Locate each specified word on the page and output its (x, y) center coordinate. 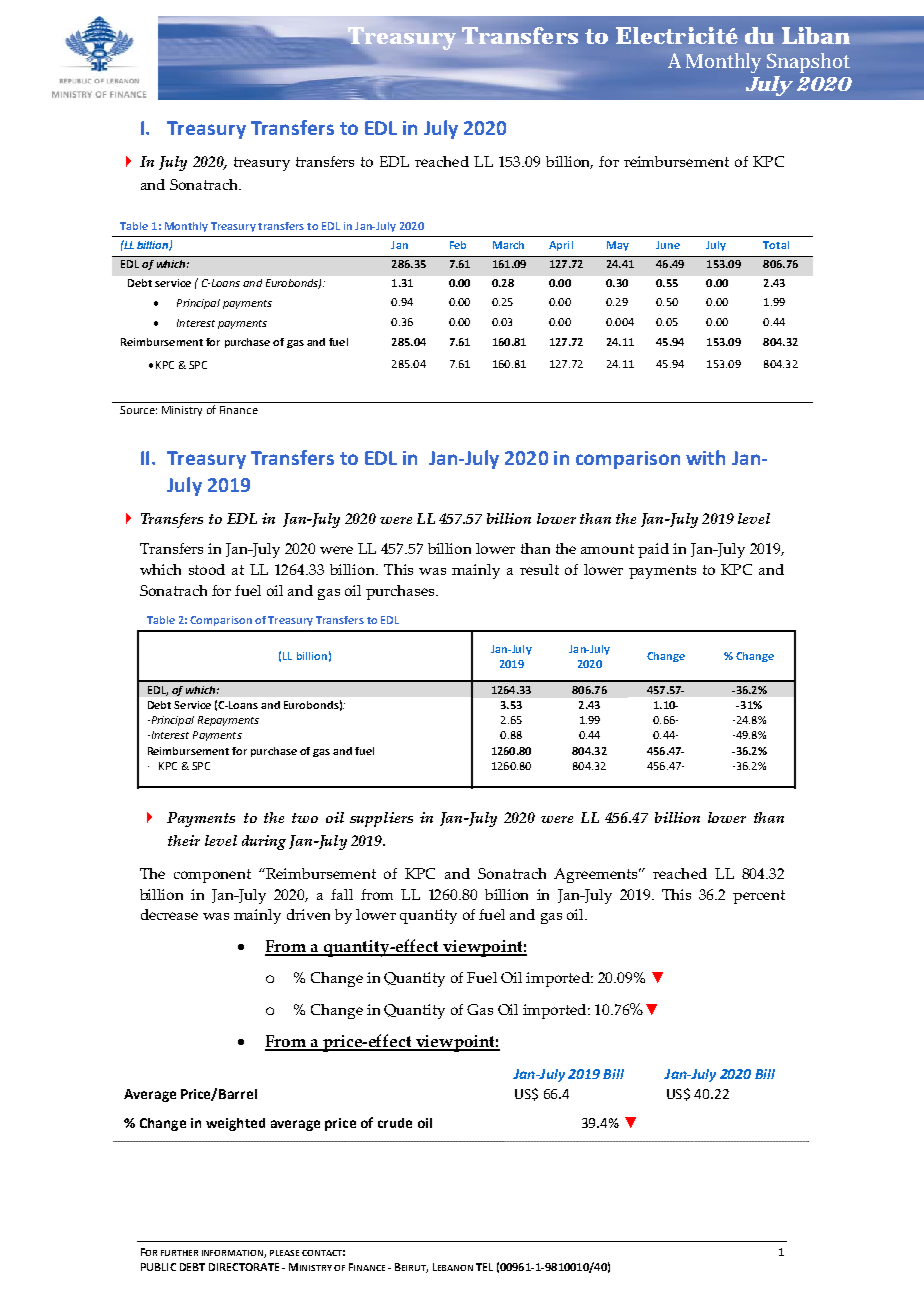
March (508, 245)
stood (207, 569)
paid (653, 550)
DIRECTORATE (244, 1267)
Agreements (597, 875)
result (539, 569)
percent (759, 897)
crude (395, 1123)
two (305, 818)
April (561, 246)
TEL (484, 1267)
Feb (458, 245)
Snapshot (808, 63)
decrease (169, 914)
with (705, 457)
